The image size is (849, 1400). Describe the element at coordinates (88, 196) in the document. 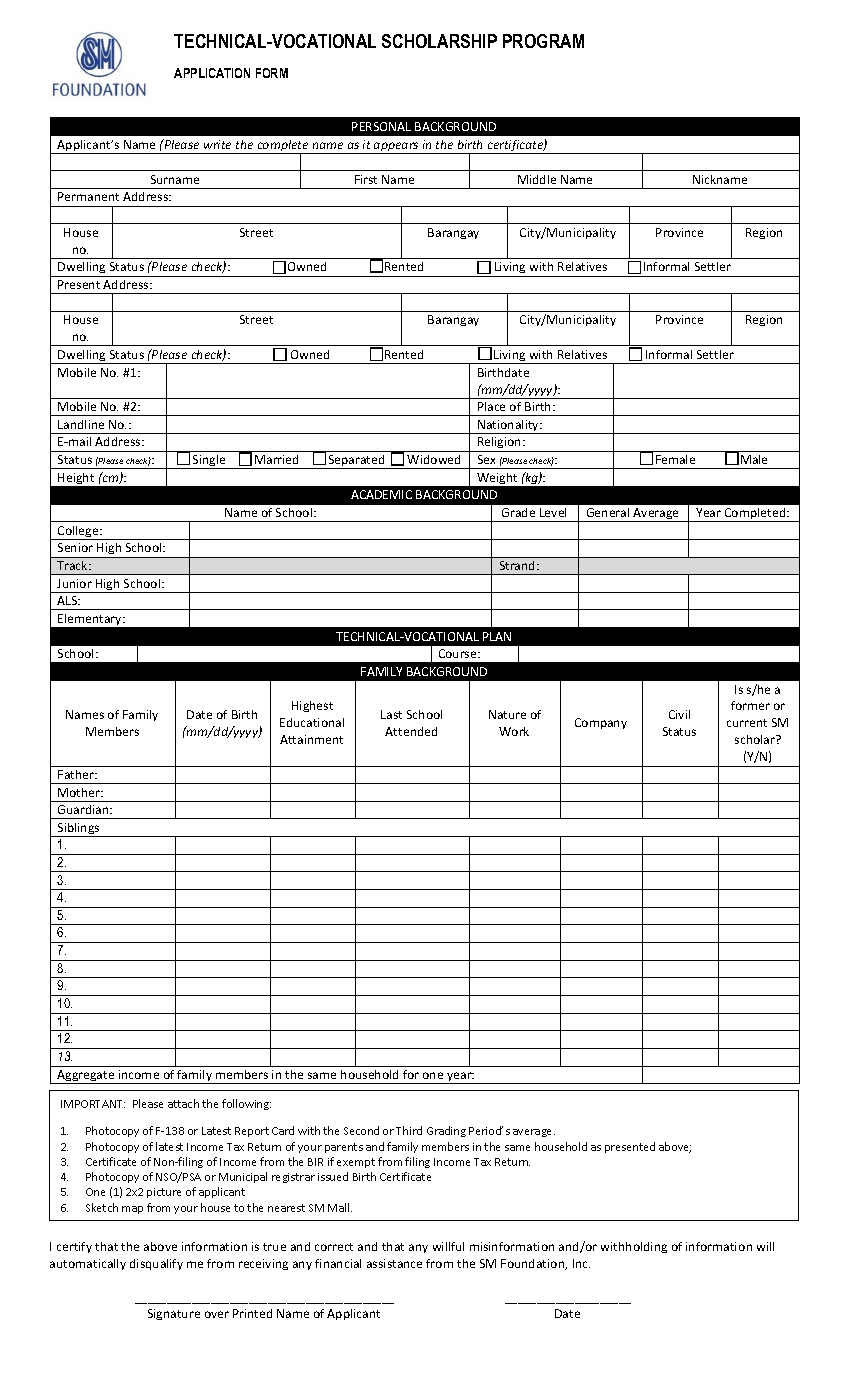

I see `Permanent` at that location.
